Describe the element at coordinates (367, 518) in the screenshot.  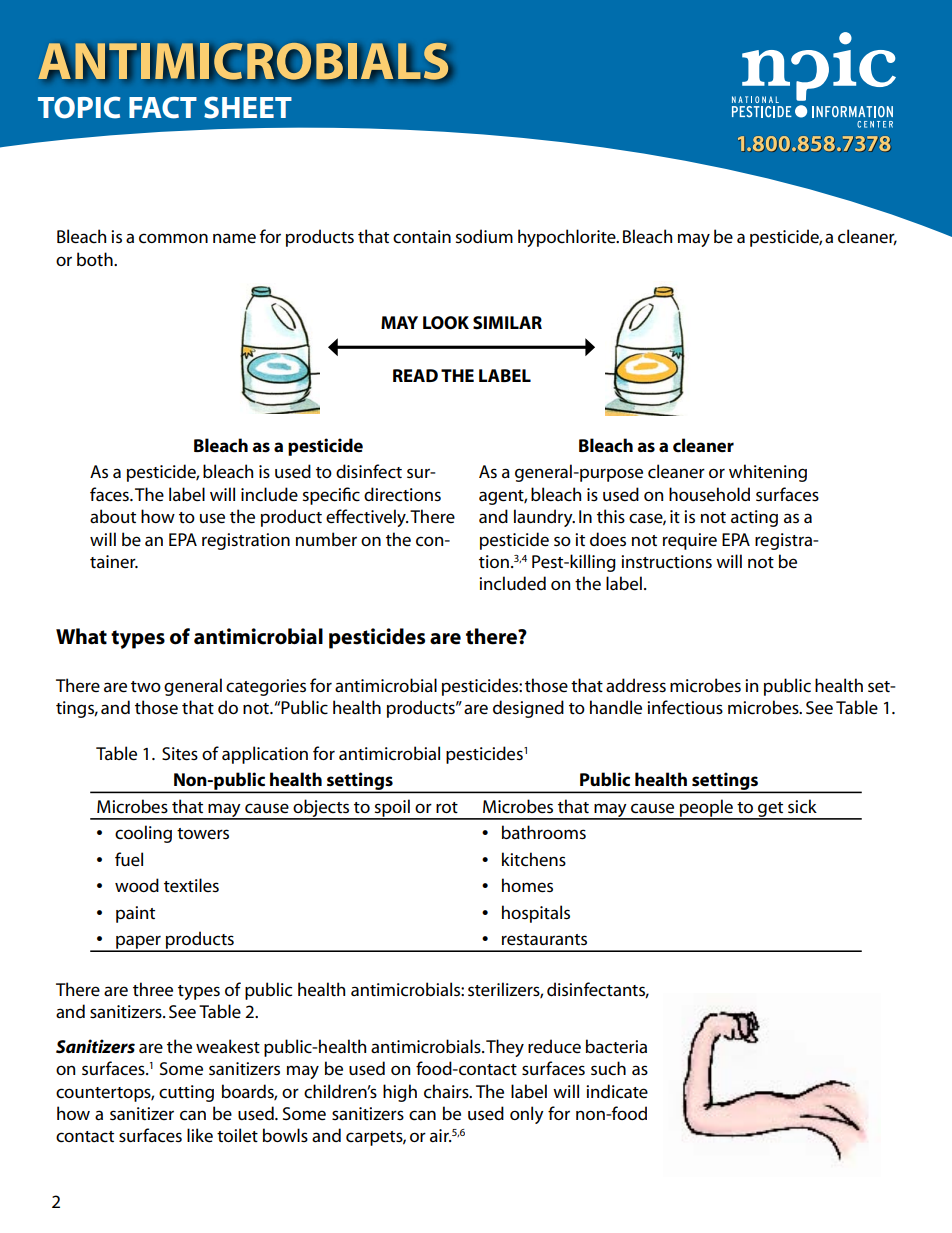
I see `effectively` at that location.
